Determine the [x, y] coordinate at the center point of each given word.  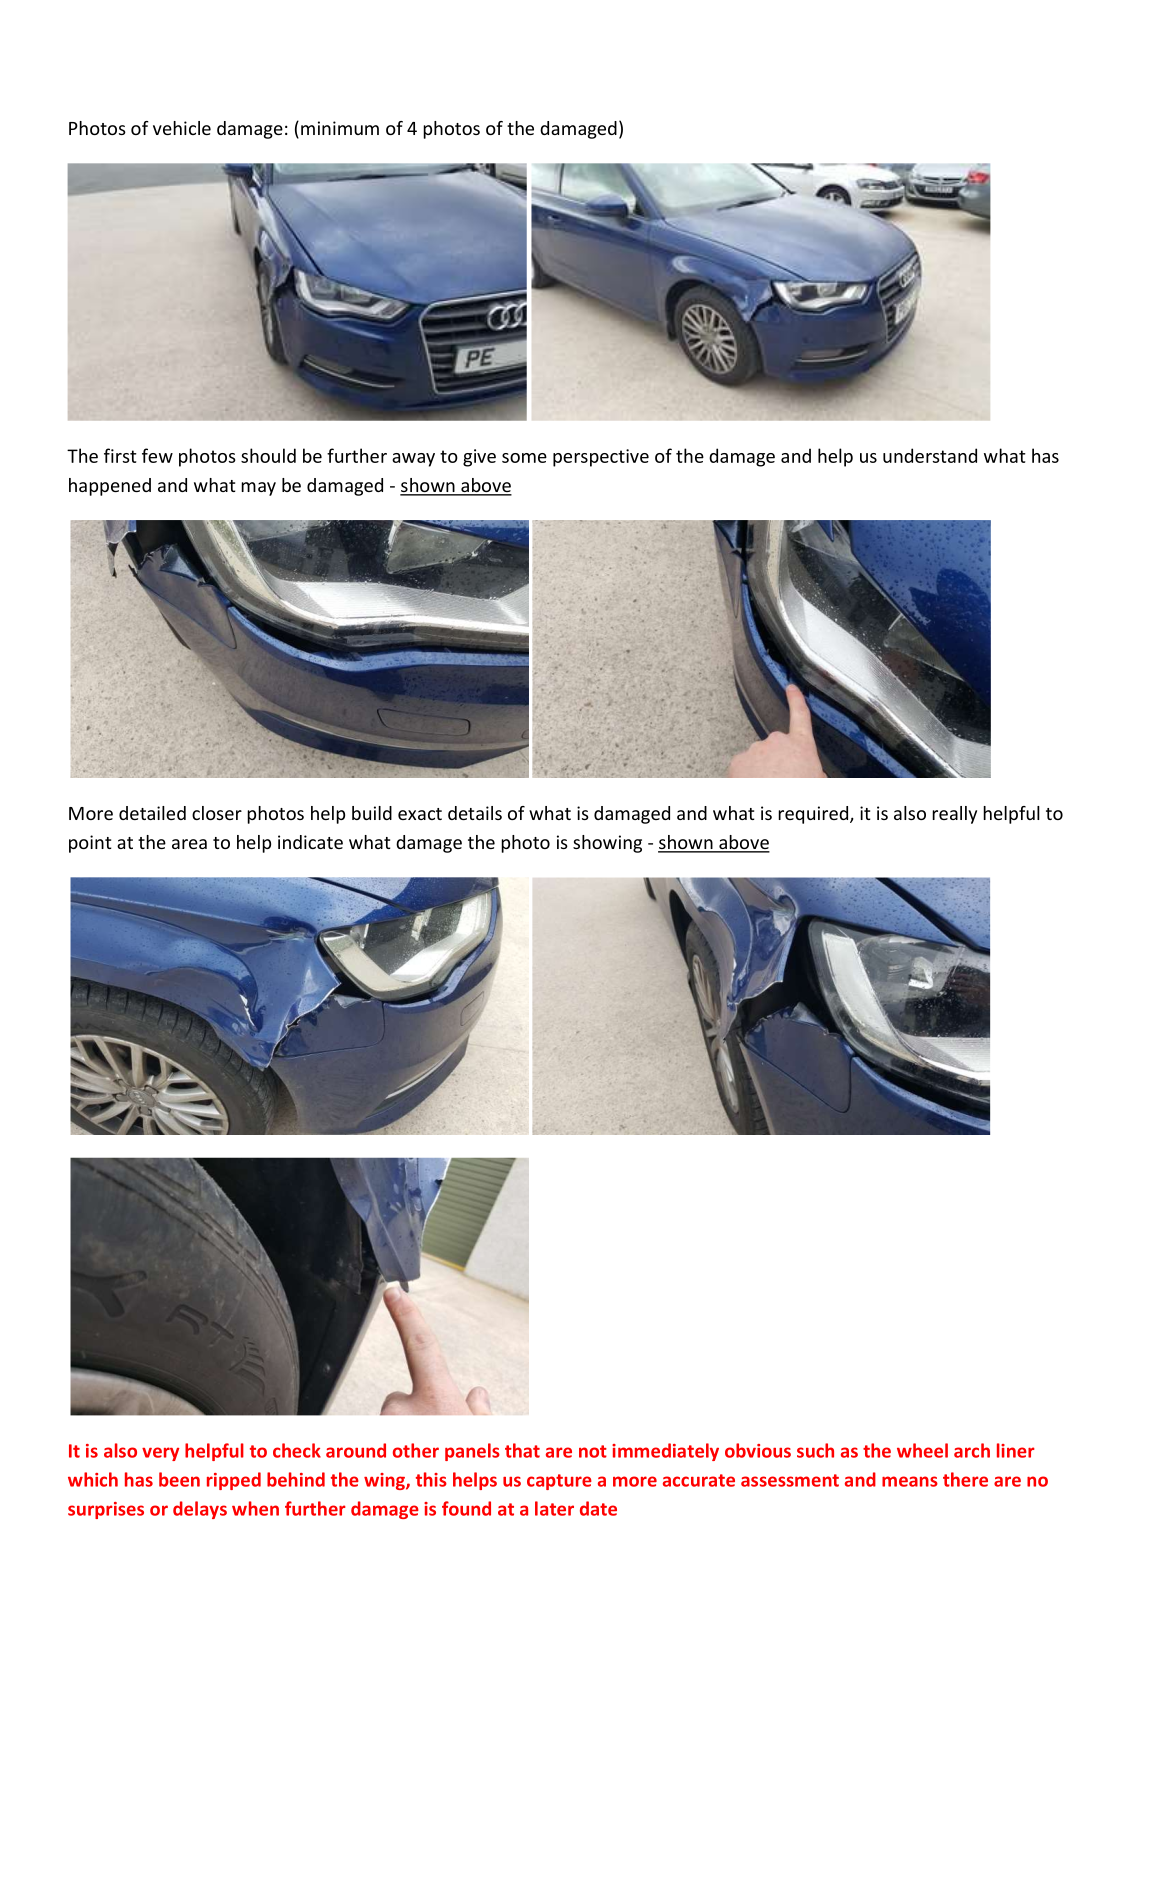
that [522, 1450]
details [475, 813]
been [179, 1479]
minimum [340, 128]
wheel [922, 1450]
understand [930, 455]
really [954, 815]
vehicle [182, 128]
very [160, 1454]
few [157, 455]
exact [420, 814]
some [524, 458]
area [189, 844]
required [814, 815]
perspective [601, 458]
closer [217, 813]
